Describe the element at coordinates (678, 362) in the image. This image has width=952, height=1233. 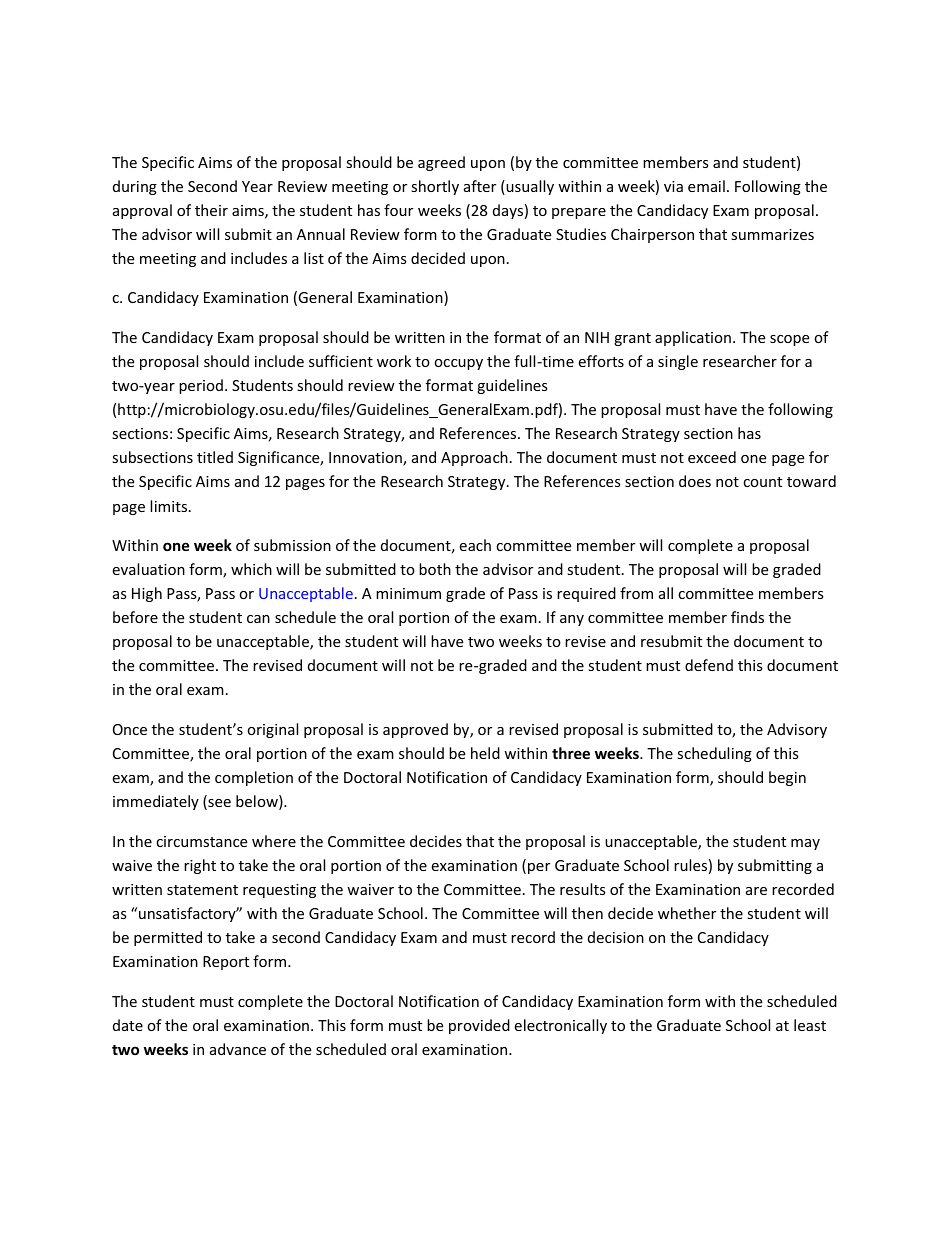
I see `single` at that location.
